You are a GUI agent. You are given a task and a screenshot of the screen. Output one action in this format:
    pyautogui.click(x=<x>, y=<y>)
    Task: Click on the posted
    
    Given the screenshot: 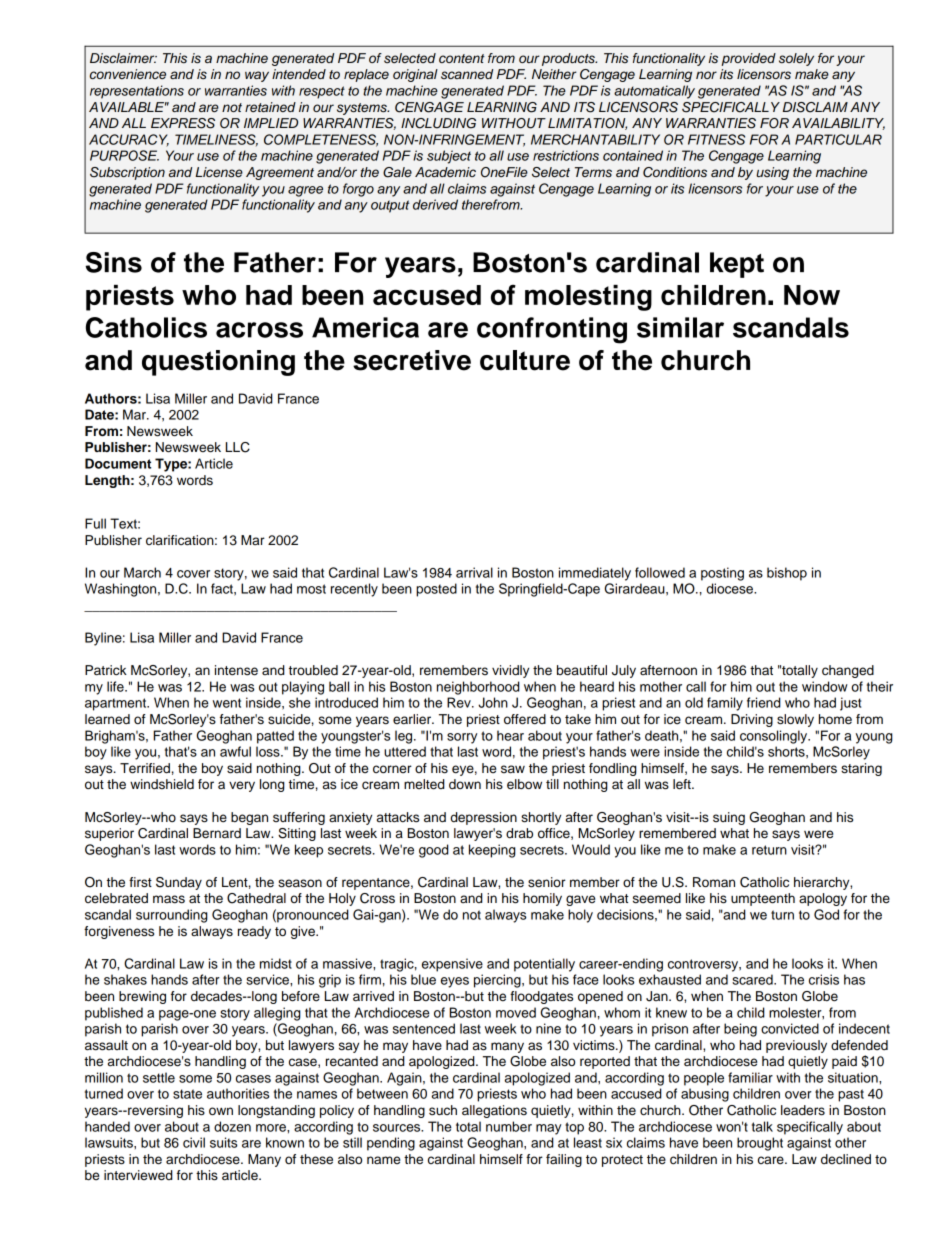 What is the action you would take?
    pyautogui.click(x=436, y=590)
